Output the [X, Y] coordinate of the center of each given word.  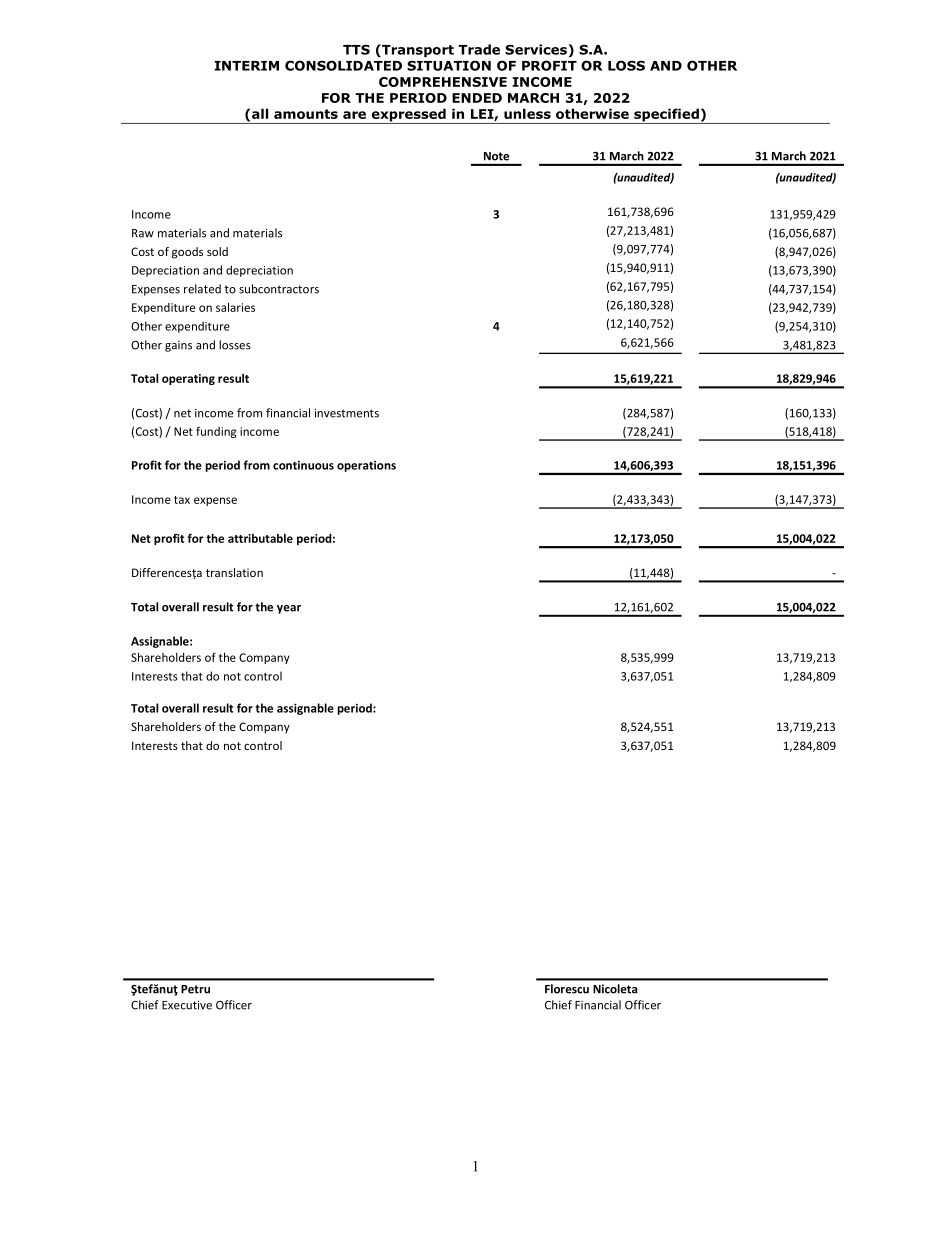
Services [536, 49]
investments [347, 413]
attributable [260, 538]
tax [182, 500]
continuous [303, 465]
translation [234, 572]
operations [366, 466]
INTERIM [246, 66]
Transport [417, 50]
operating [188, 379]
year [289, 609]
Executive [187, 1005]
